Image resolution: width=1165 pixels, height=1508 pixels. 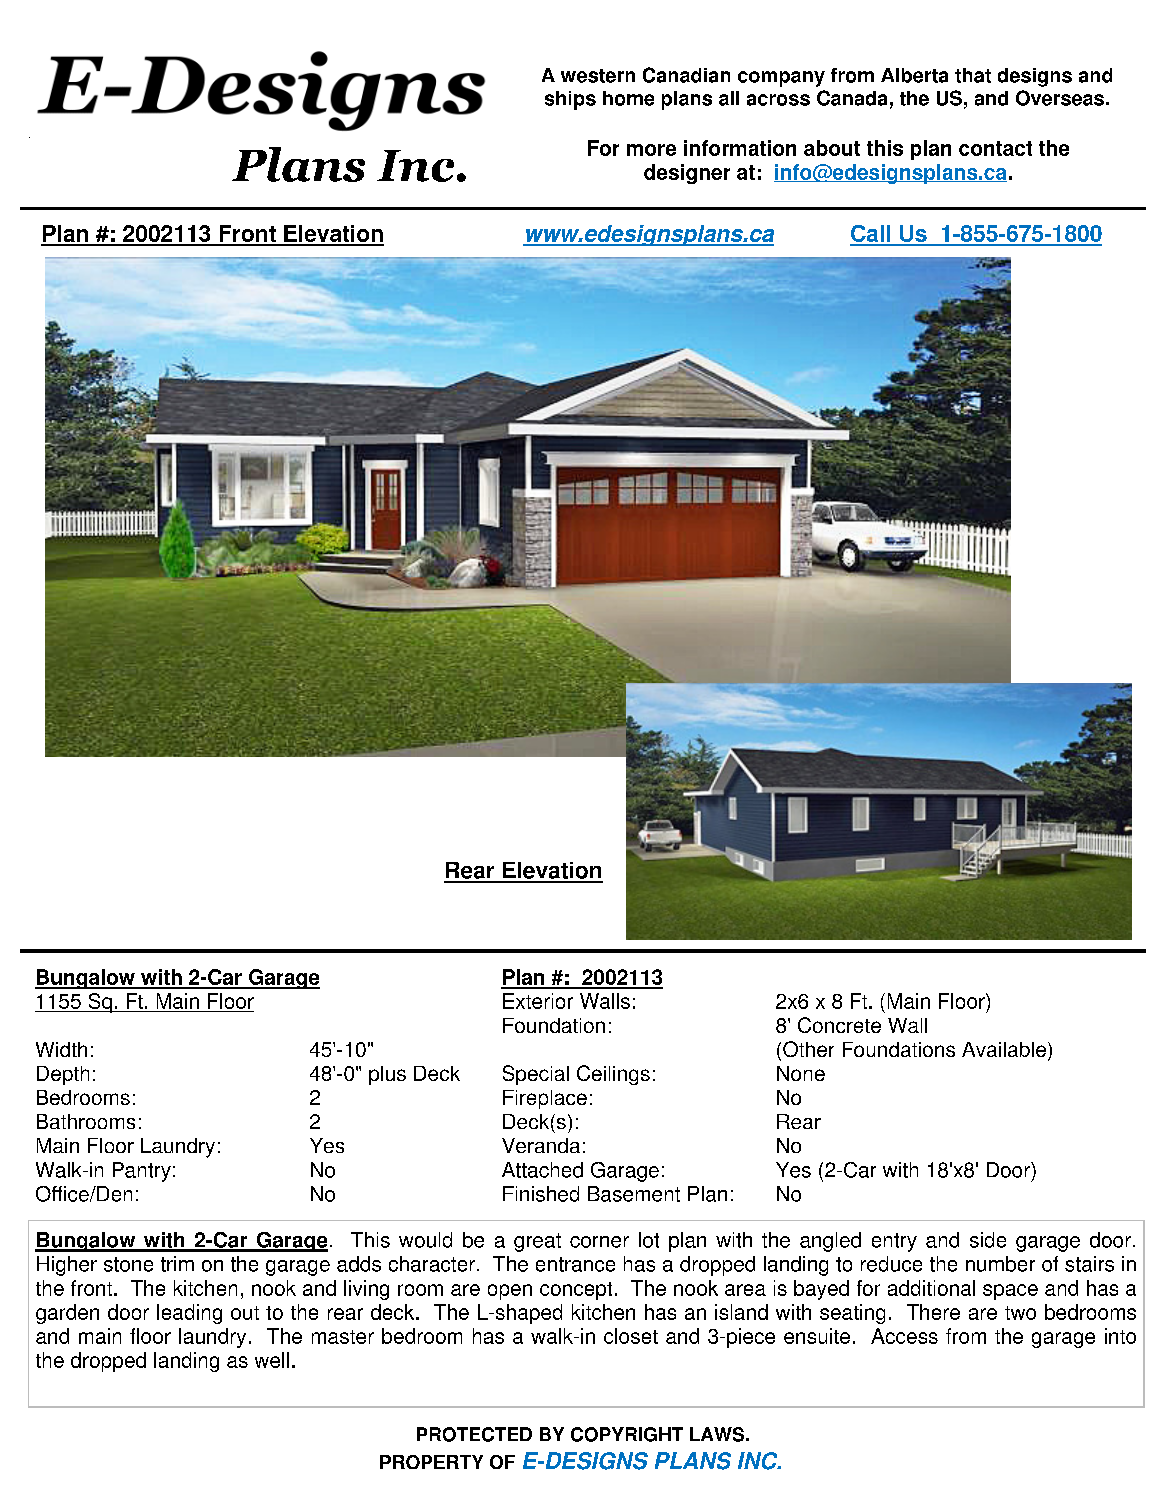 I want to click on Exterior, so click(x=538, y=1001).
